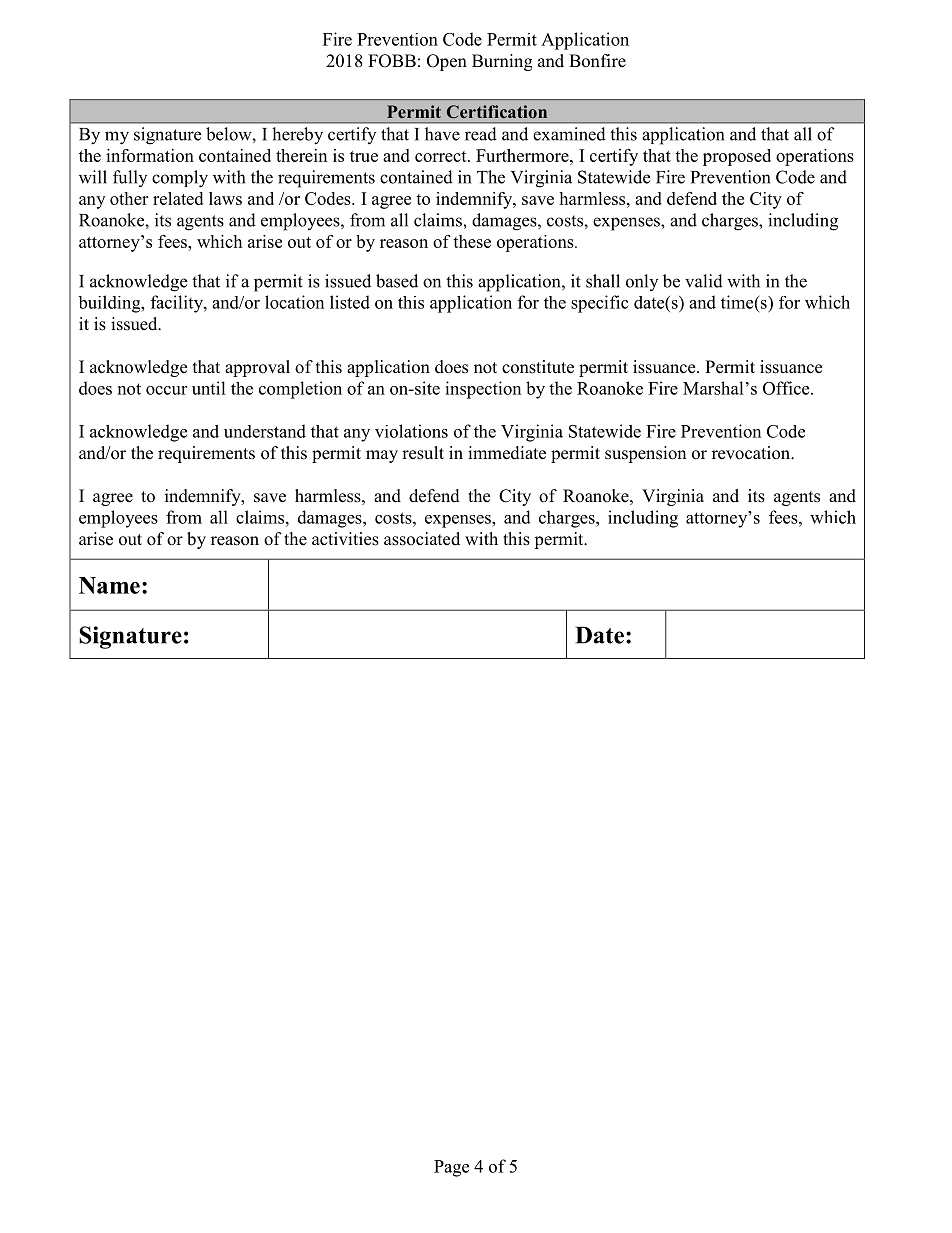 This screenshot has height=1233, width=952. Describe the element at coordinates (447, 62) in the screenshot. I see `Open` at that location.
